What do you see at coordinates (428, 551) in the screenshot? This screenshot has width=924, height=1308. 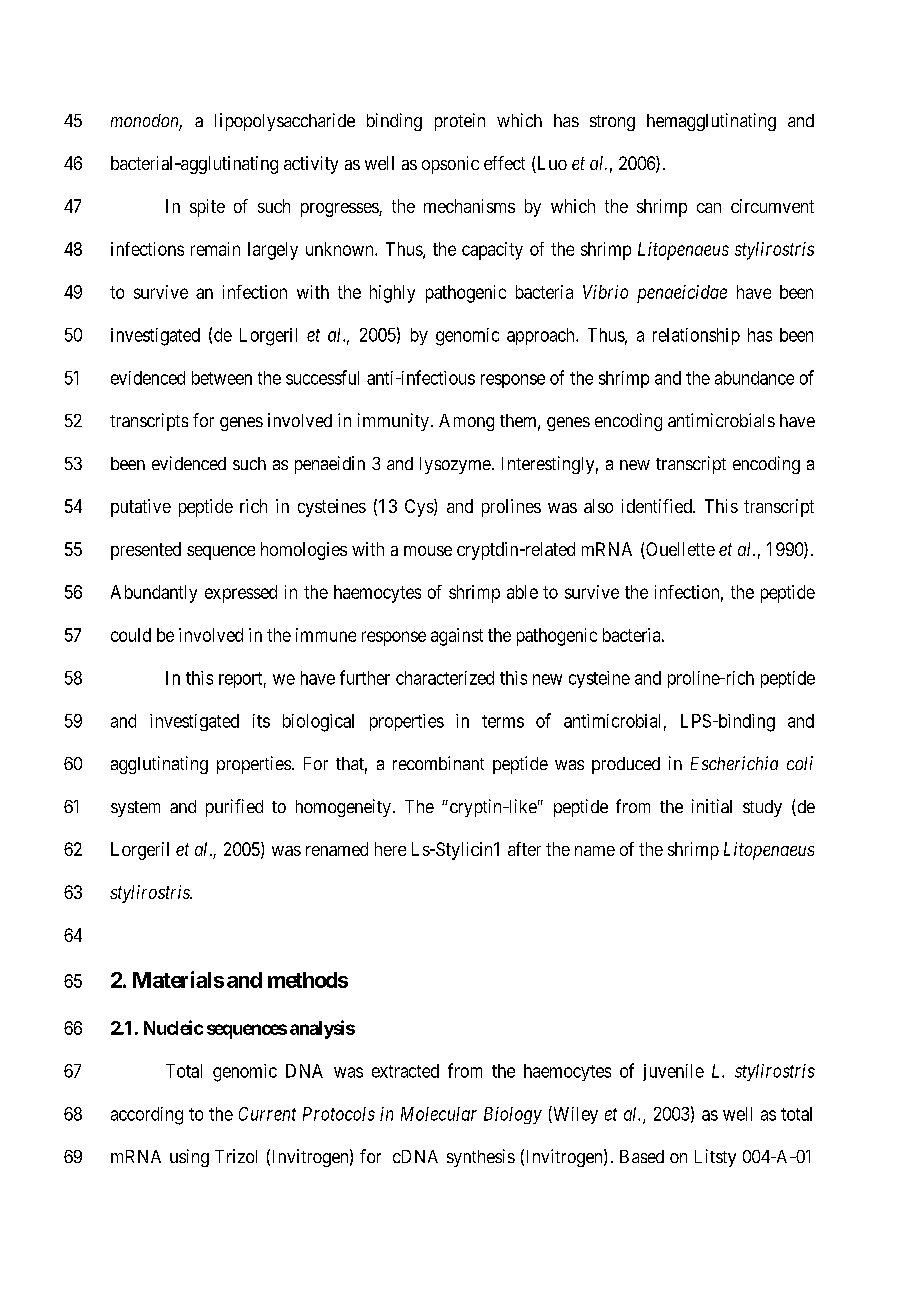 I see `mouse` at bounding box center [428, 551].
